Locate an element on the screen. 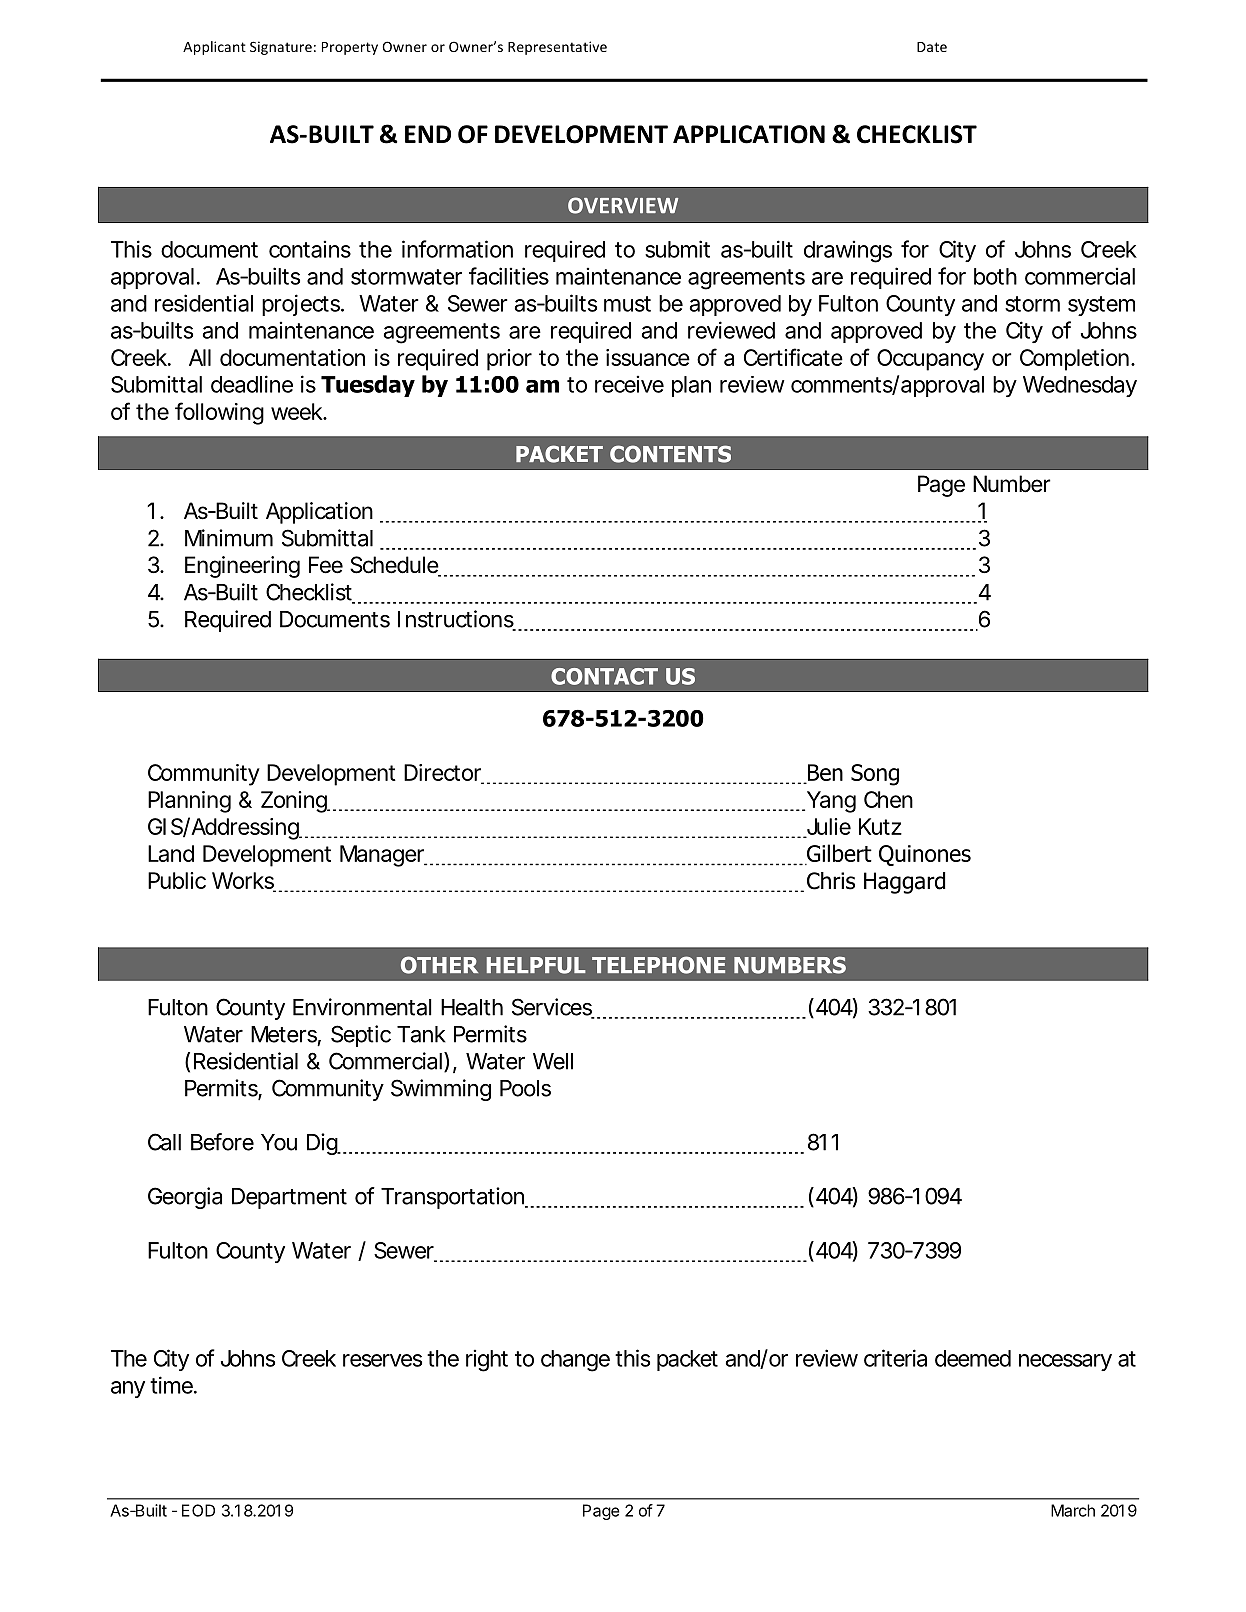 The image size is (1246, 1612). Date is located at coordinates (932, 47).
